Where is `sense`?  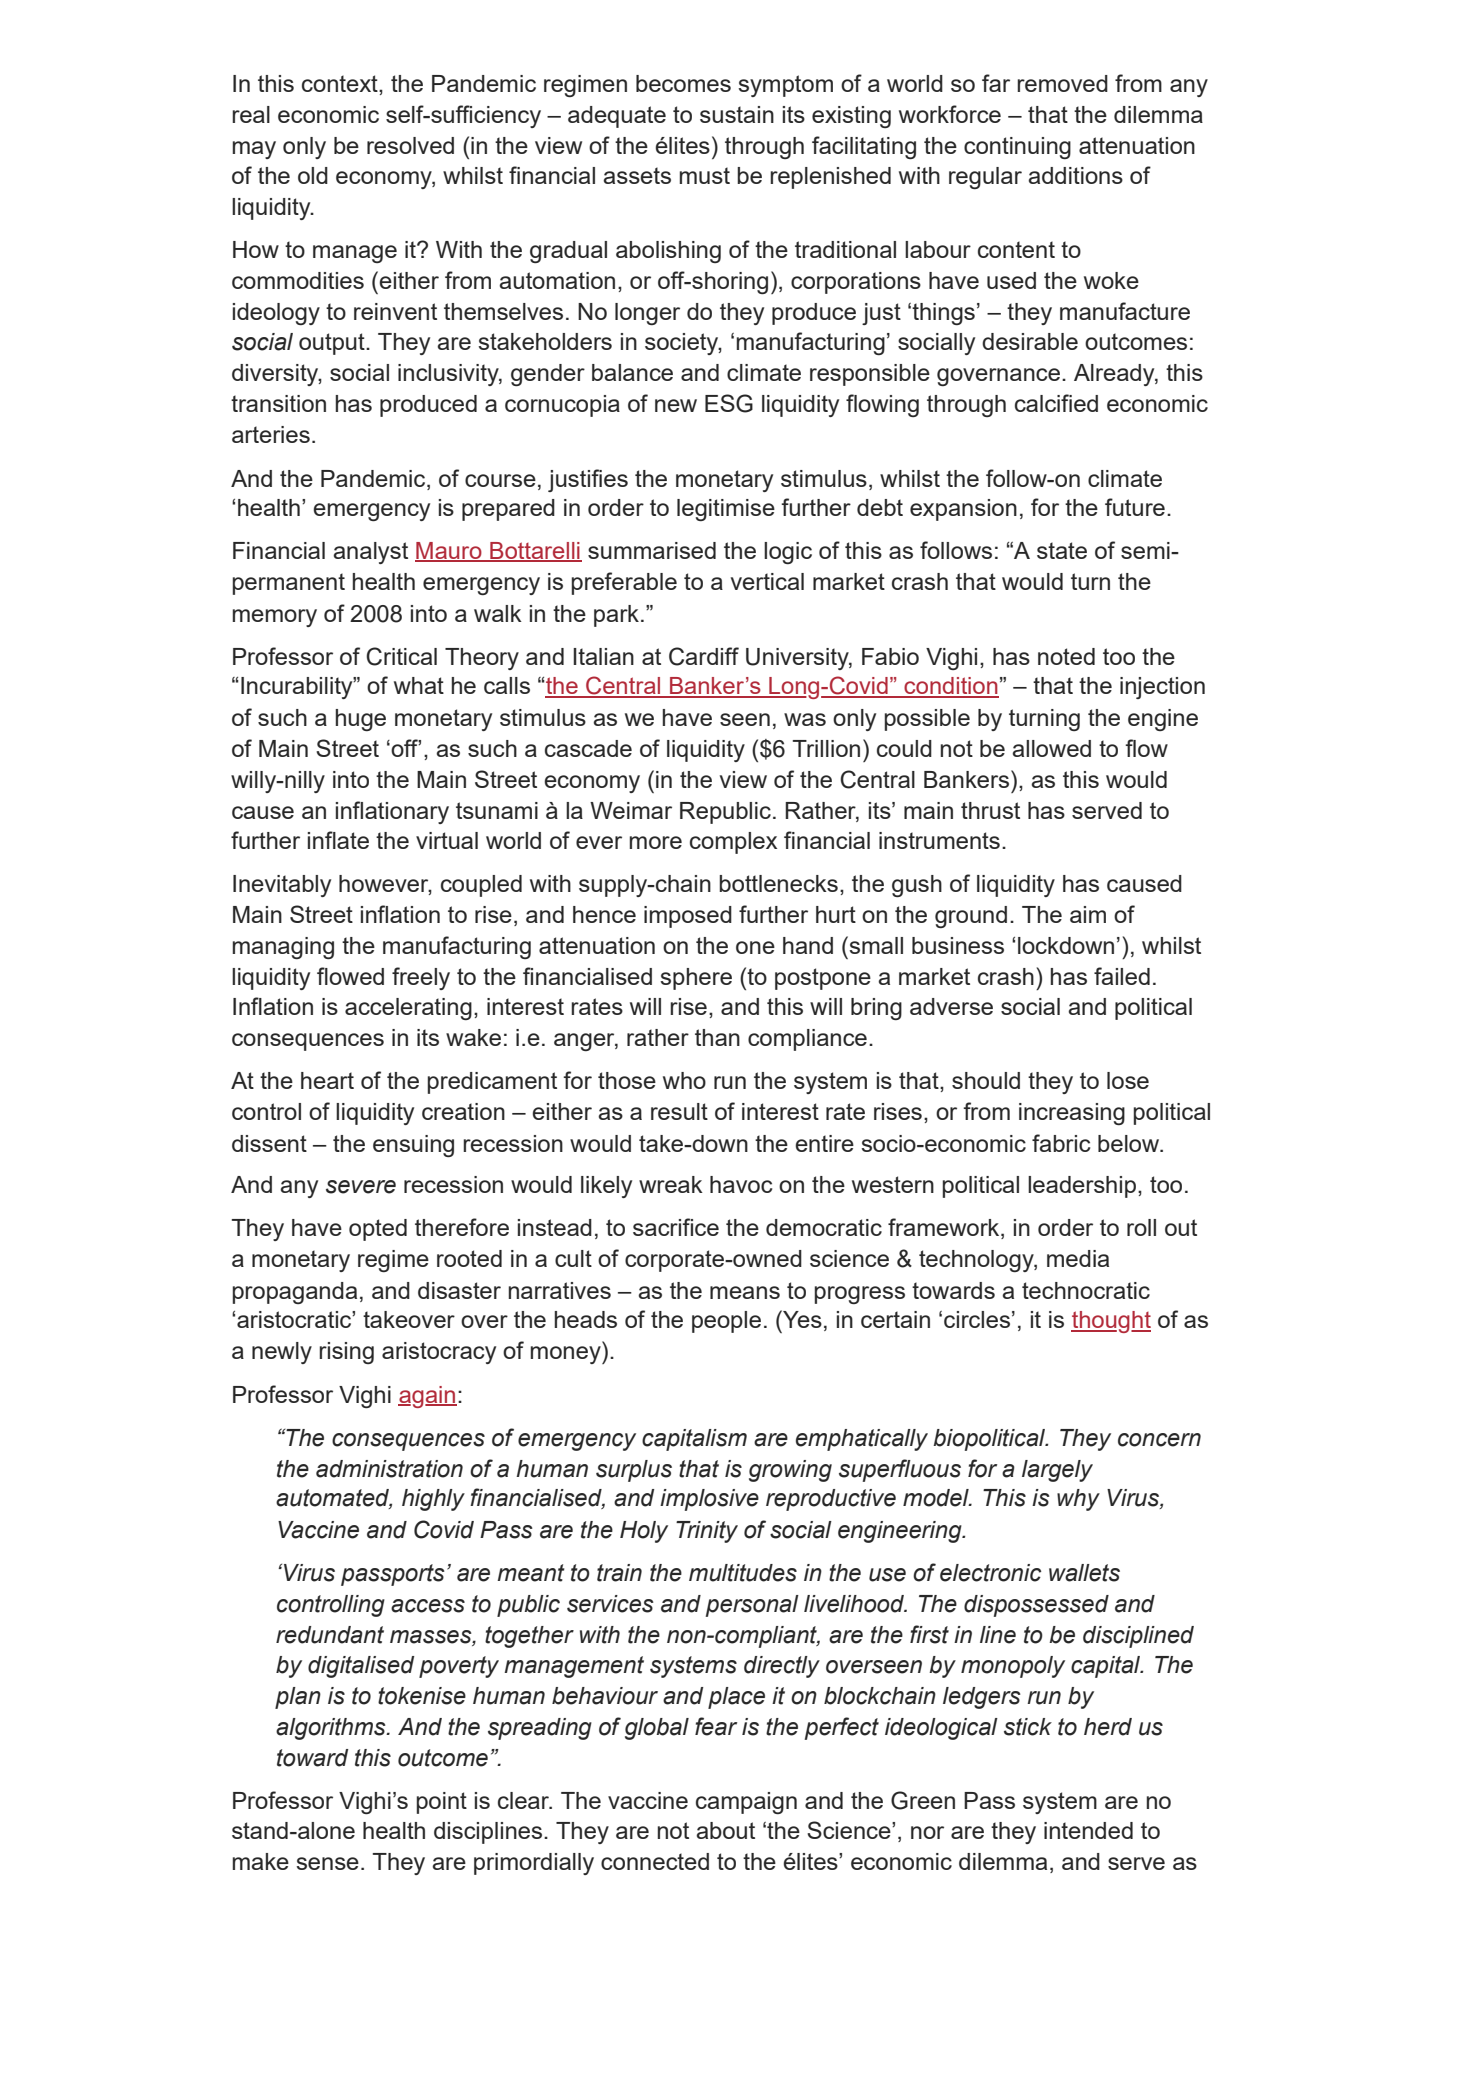 sense is located at coordinates (328, 1863).
